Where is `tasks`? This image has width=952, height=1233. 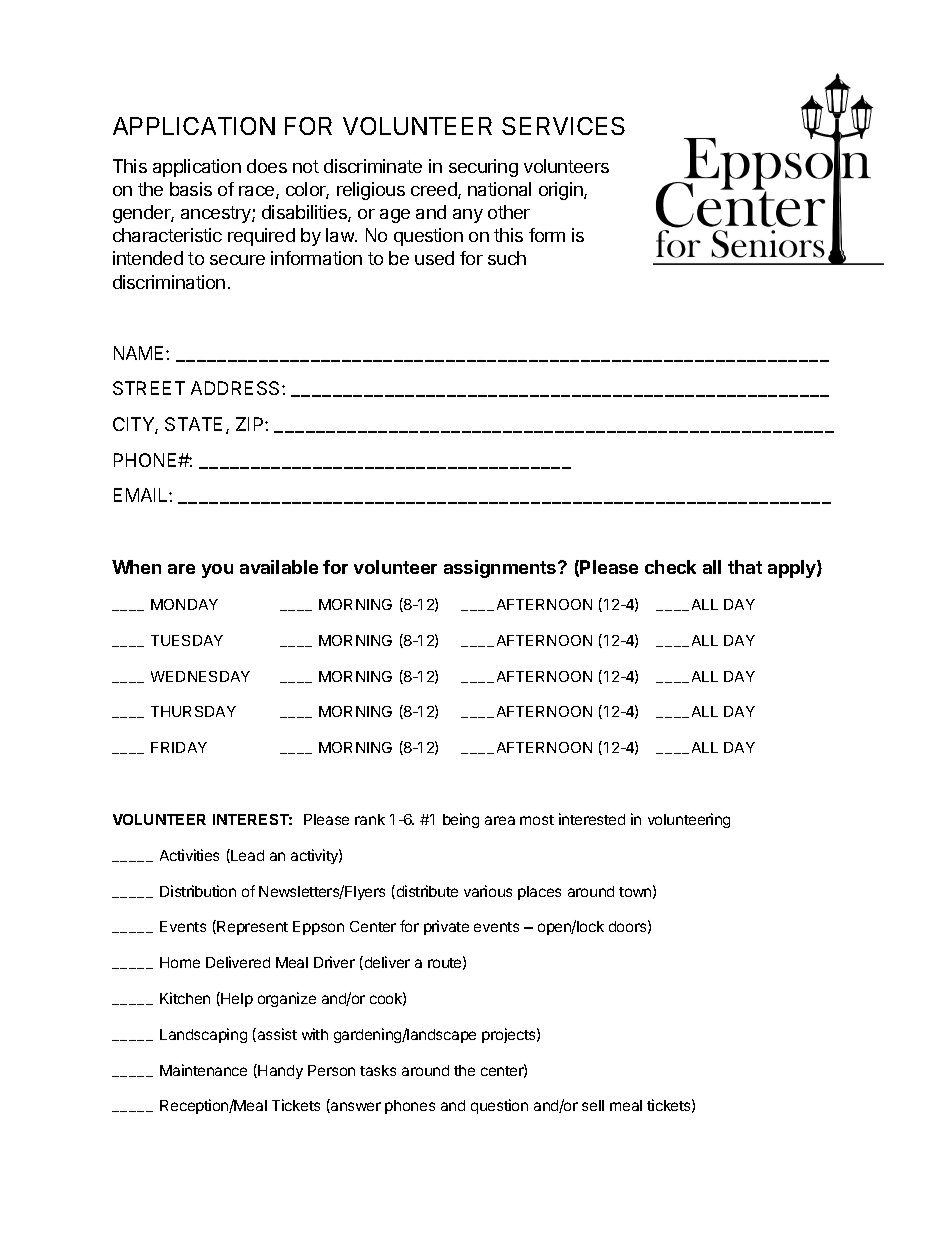 tasks is located at coordinates (378, 1070).
